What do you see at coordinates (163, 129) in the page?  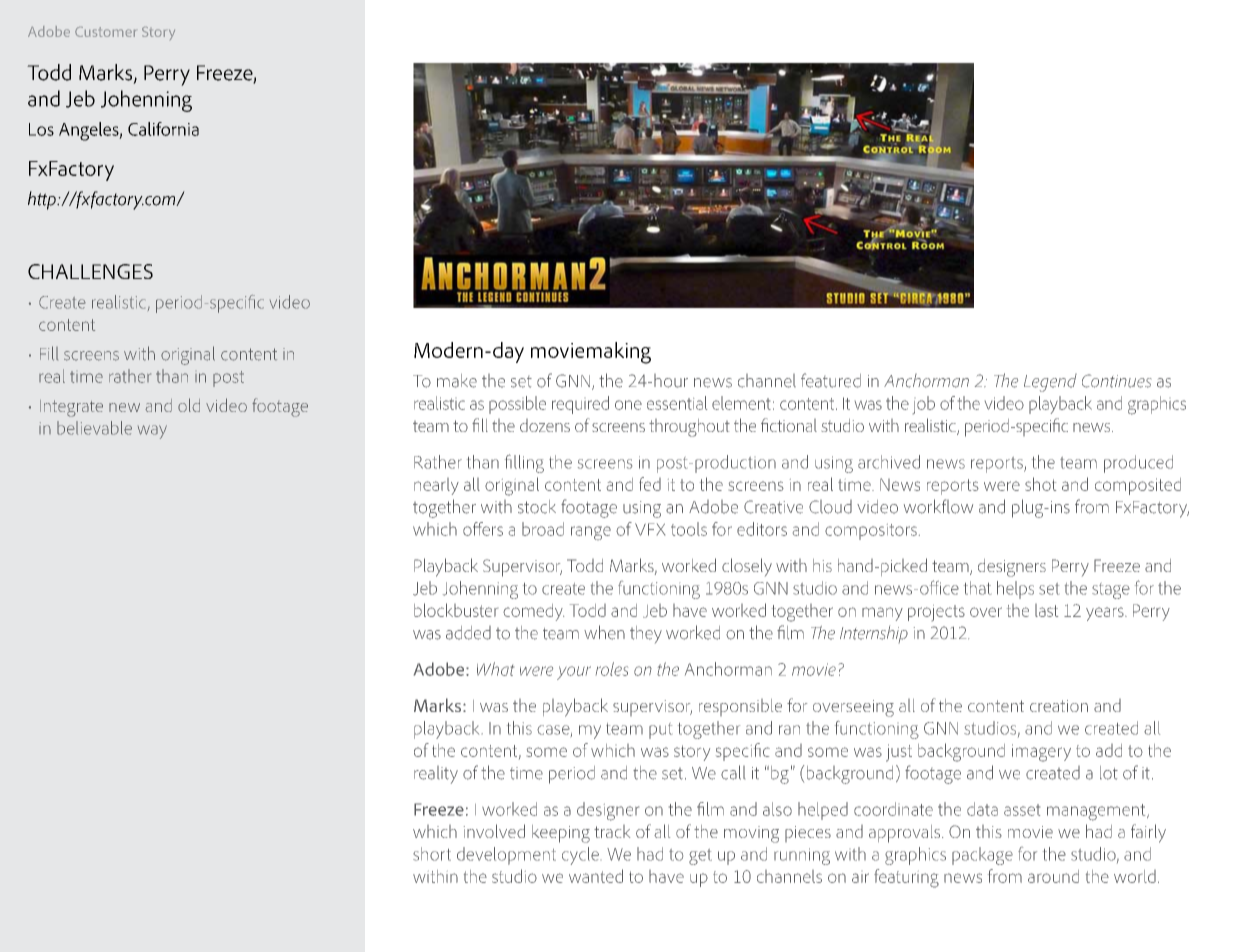 I see `California` at bounding box center [163, 129].
